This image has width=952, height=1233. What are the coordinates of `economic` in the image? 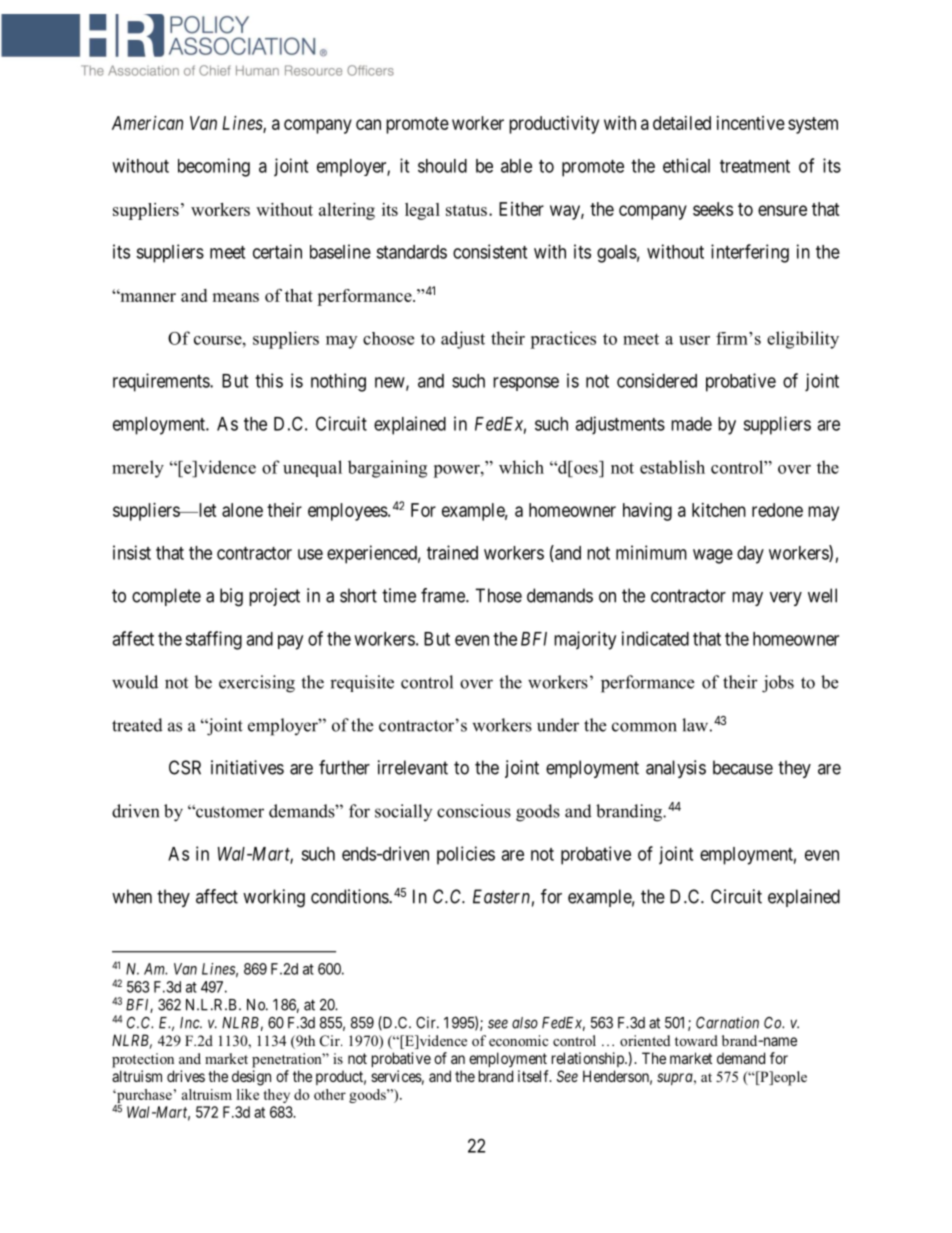 It's located at (518, 1040).
